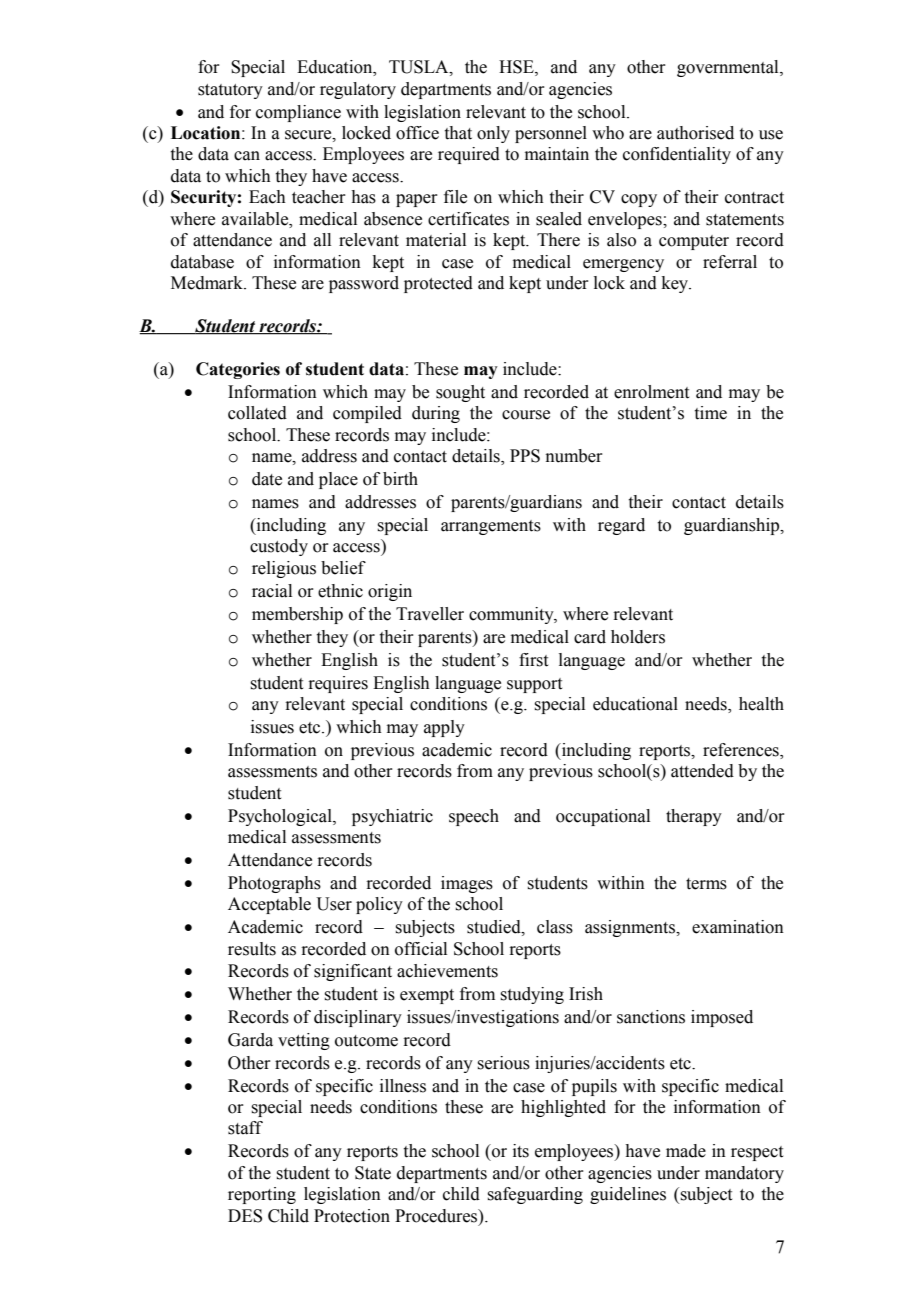 This page has height=1308, width=924. What do you see at coordinates (267, 479) in the page?
I see `date` at bounding box center [267, 479].
